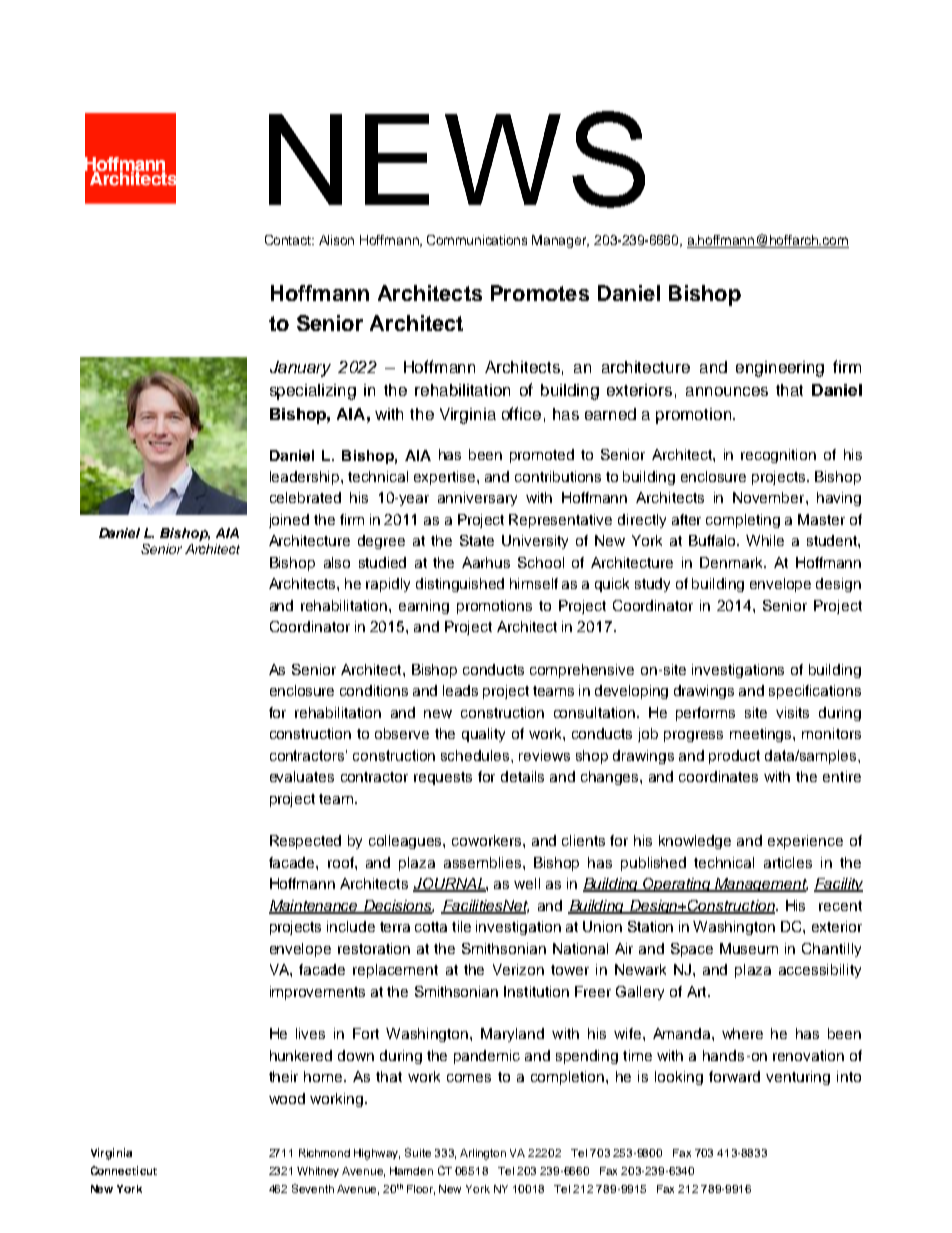 The height and width of the screenshot is (1233, 952). Describe the element at coordinates (460, 690) in the screenshot. I see `leads` at that location.
